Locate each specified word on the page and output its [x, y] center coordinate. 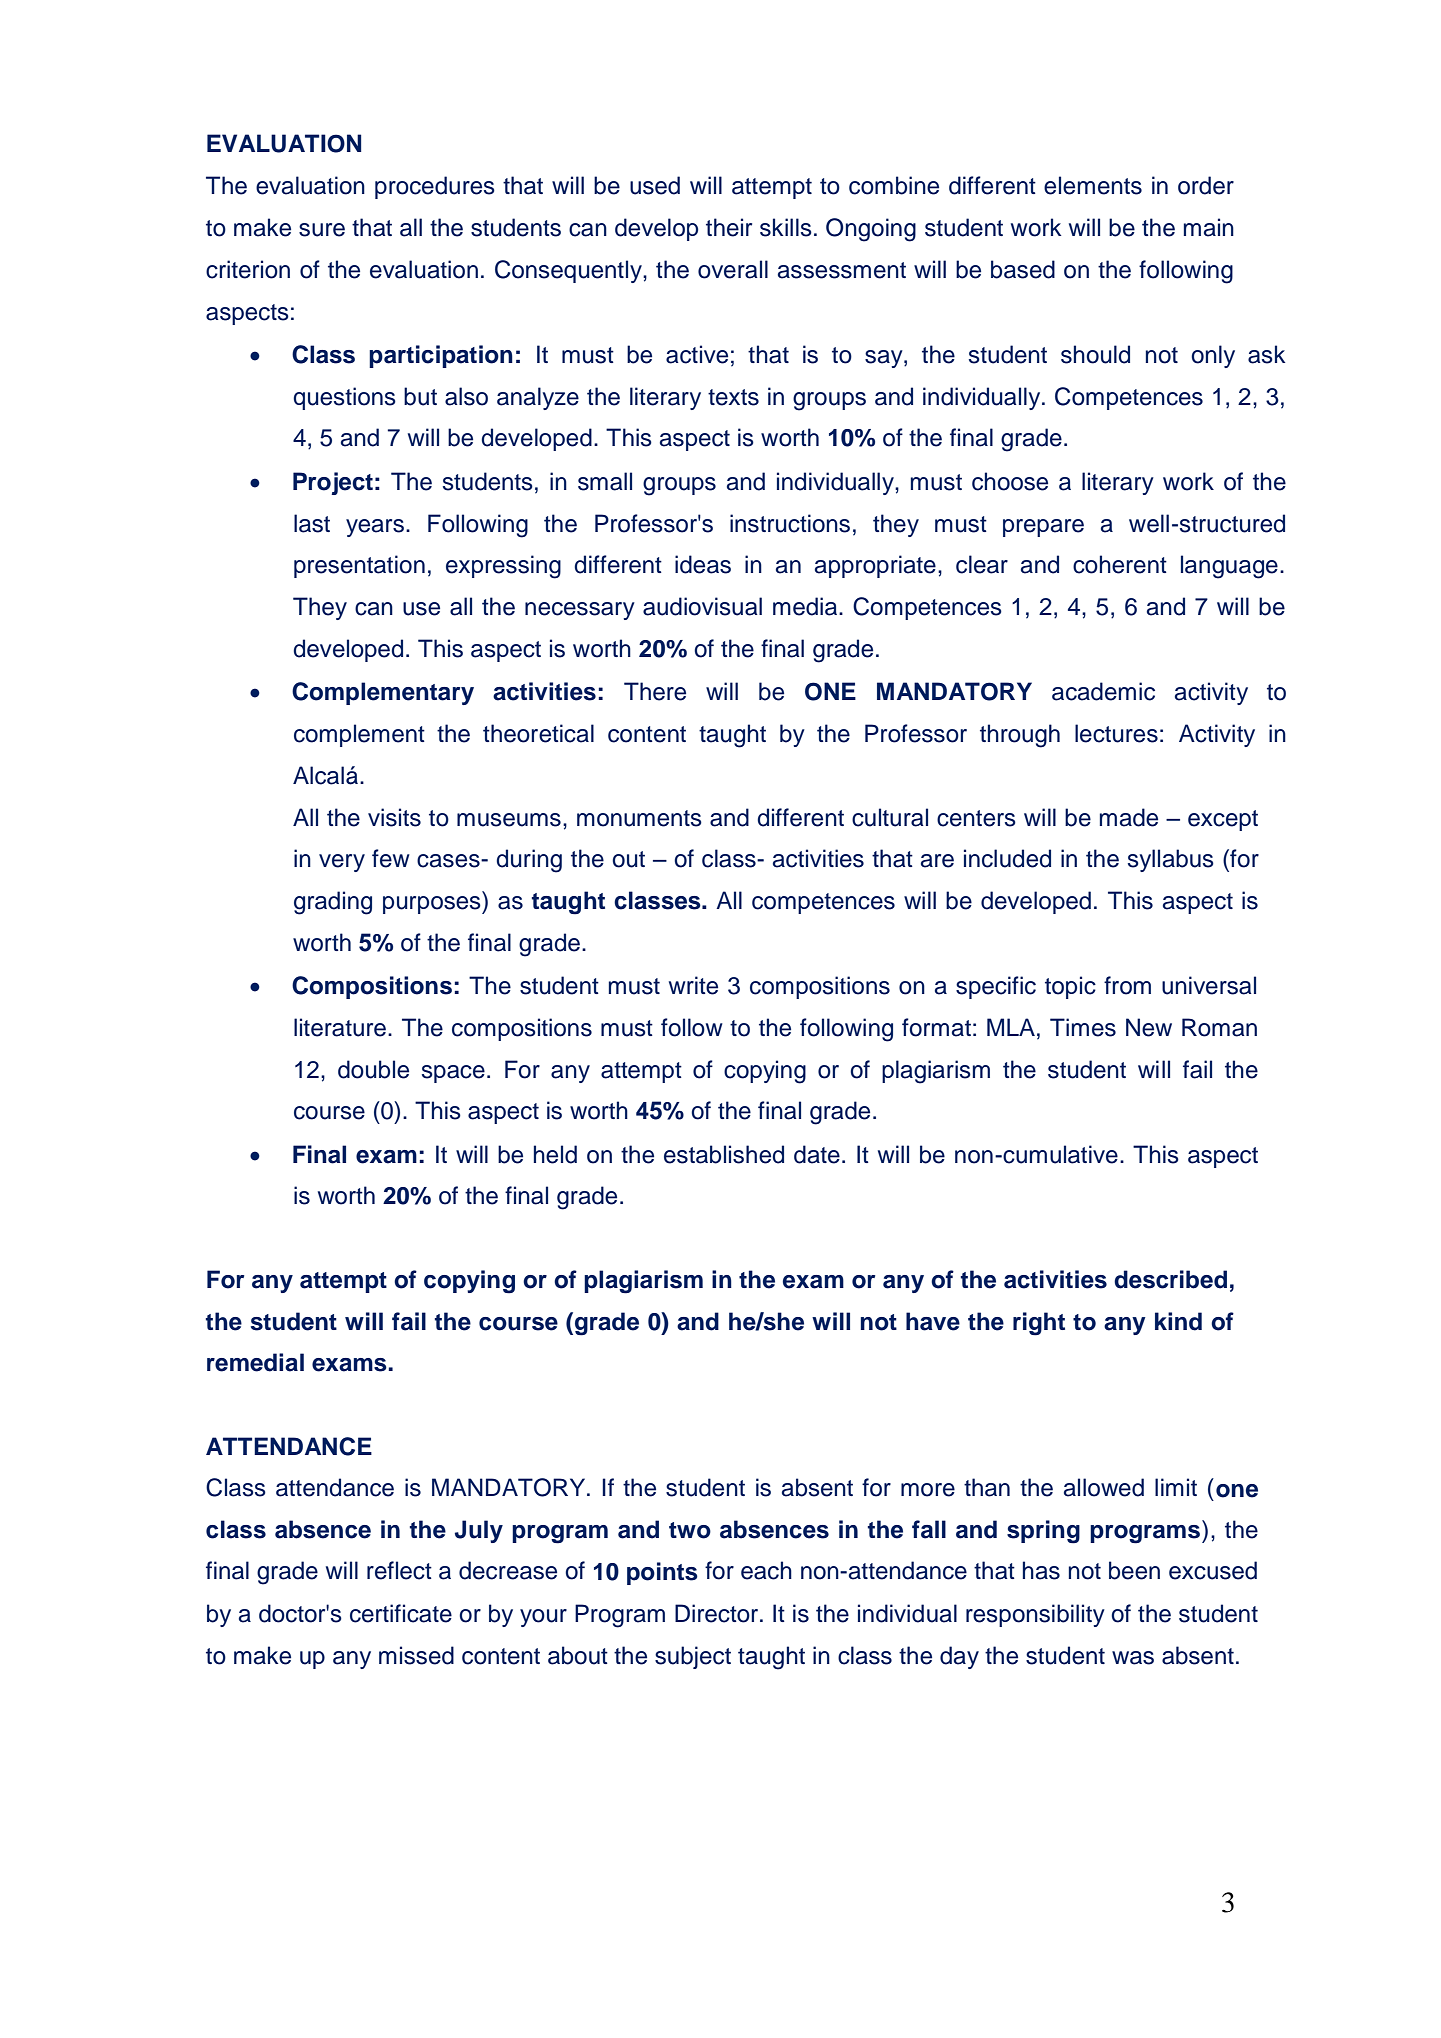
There [655, 691]
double [373, 1069]
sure [322, 230]
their [729, 227]
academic [1103, 691]
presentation [359, 566]
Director [718, 1613]
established [724, 1154]
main [1209, 227]
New [1149, 1027]
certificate [401, 1613]
